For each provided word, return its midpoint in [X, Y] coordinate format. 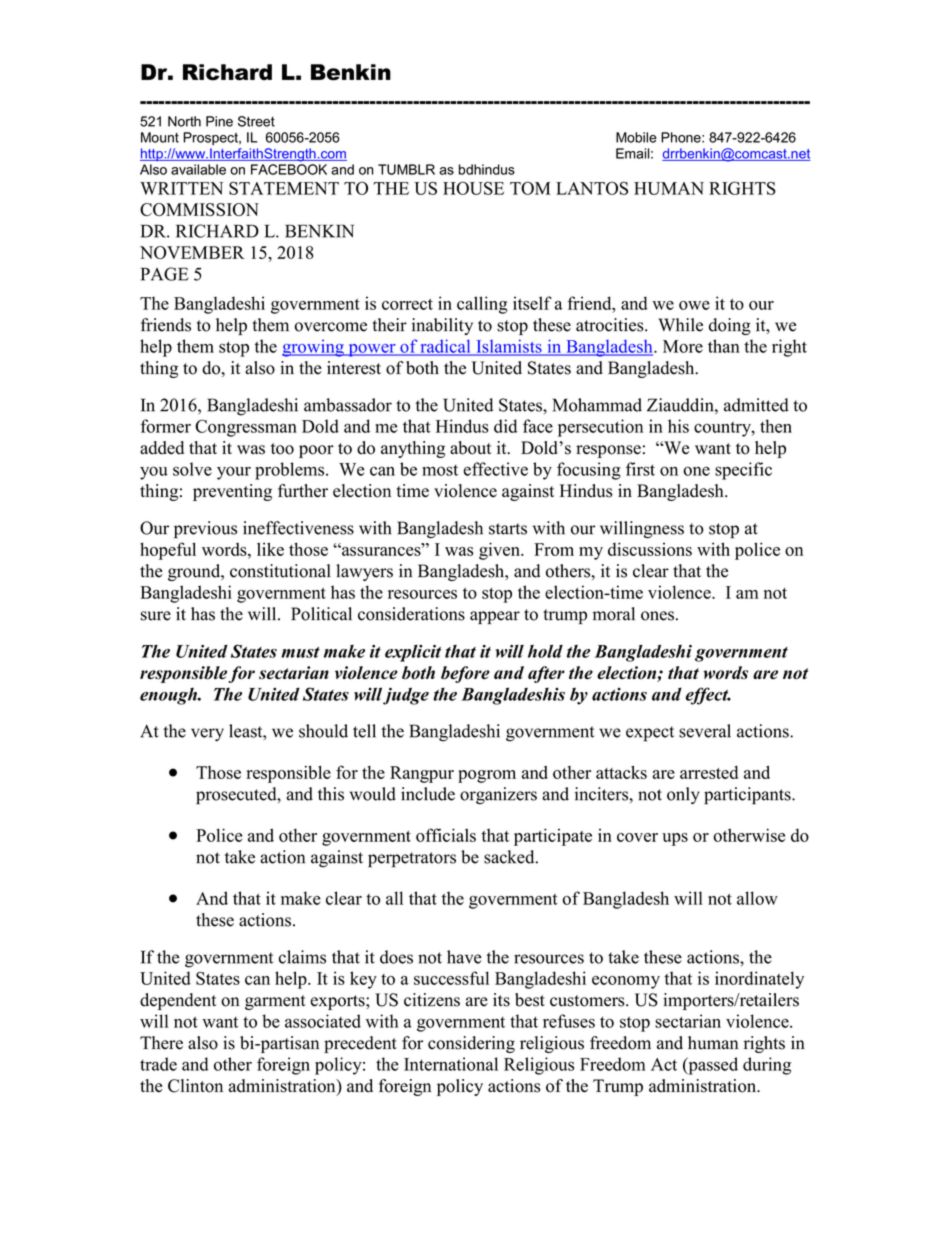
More [683, 346]
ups [675, 839]
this [331, 794]
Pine [219, 121]
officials [446, 835]
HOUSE [473, 188]
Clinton [195, 1086]
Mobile [636, 137]
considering [471, 1044]
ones [657, 616]
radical [445, 347]
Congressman [246, 428]
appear [495, 617]
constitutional [280, 571]
